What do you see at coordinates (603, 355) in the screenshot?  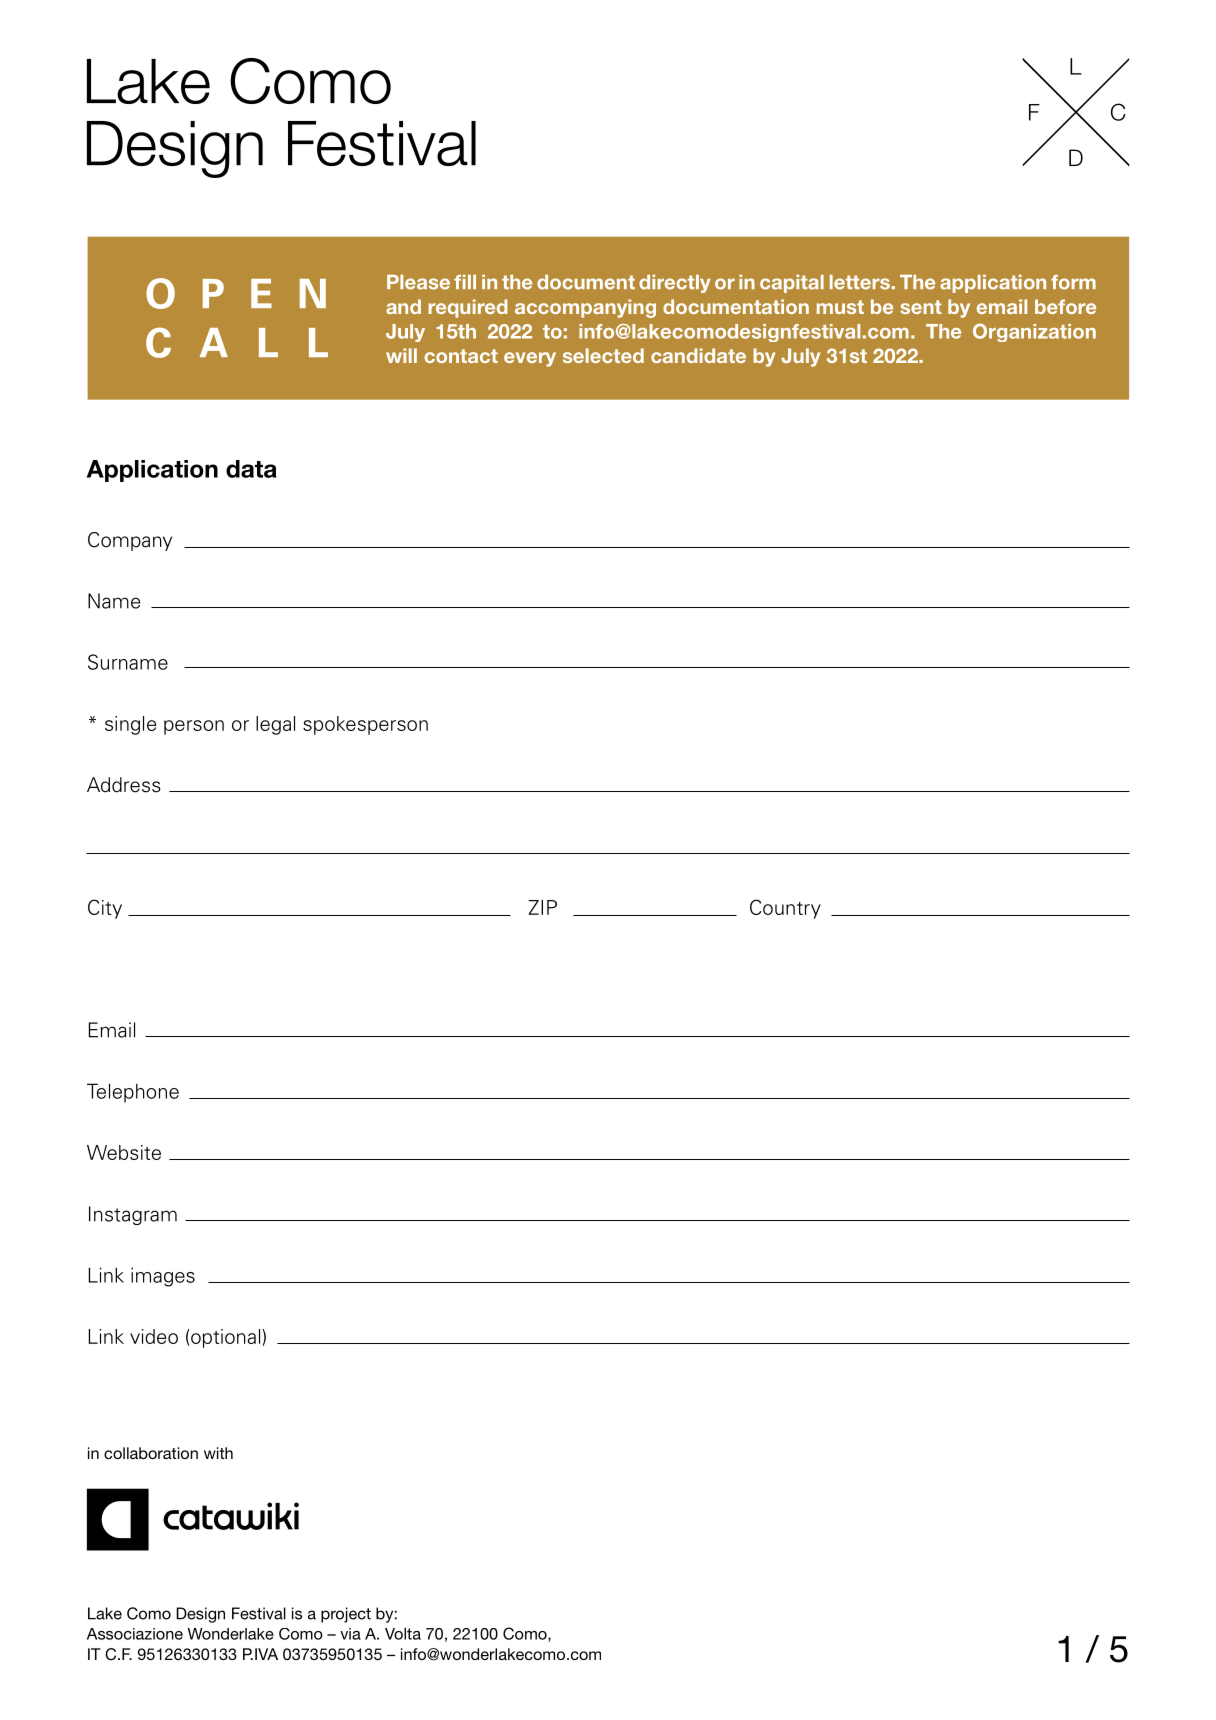 I see `selected` at bounding box center [603, 355].
